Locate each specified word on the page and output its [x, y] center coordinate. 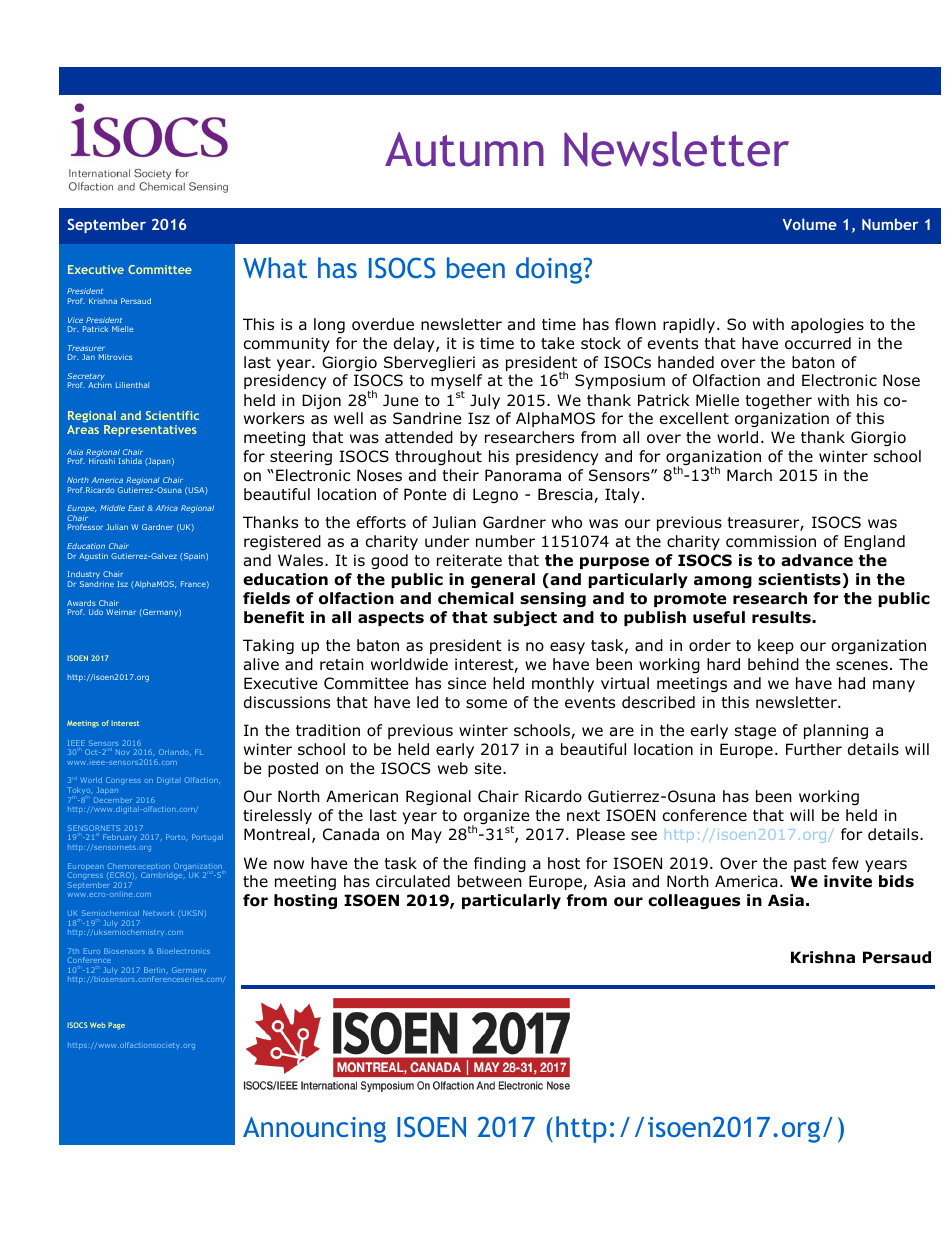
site [489, 768]
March [749, 475]
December [113, 800]
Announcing [314, 1130]
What [275, 267]
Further [814, 749]
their [460, 475]
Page [116, 1026]
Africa [167, 508]
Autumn [464, 149]
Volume [810, 224]
